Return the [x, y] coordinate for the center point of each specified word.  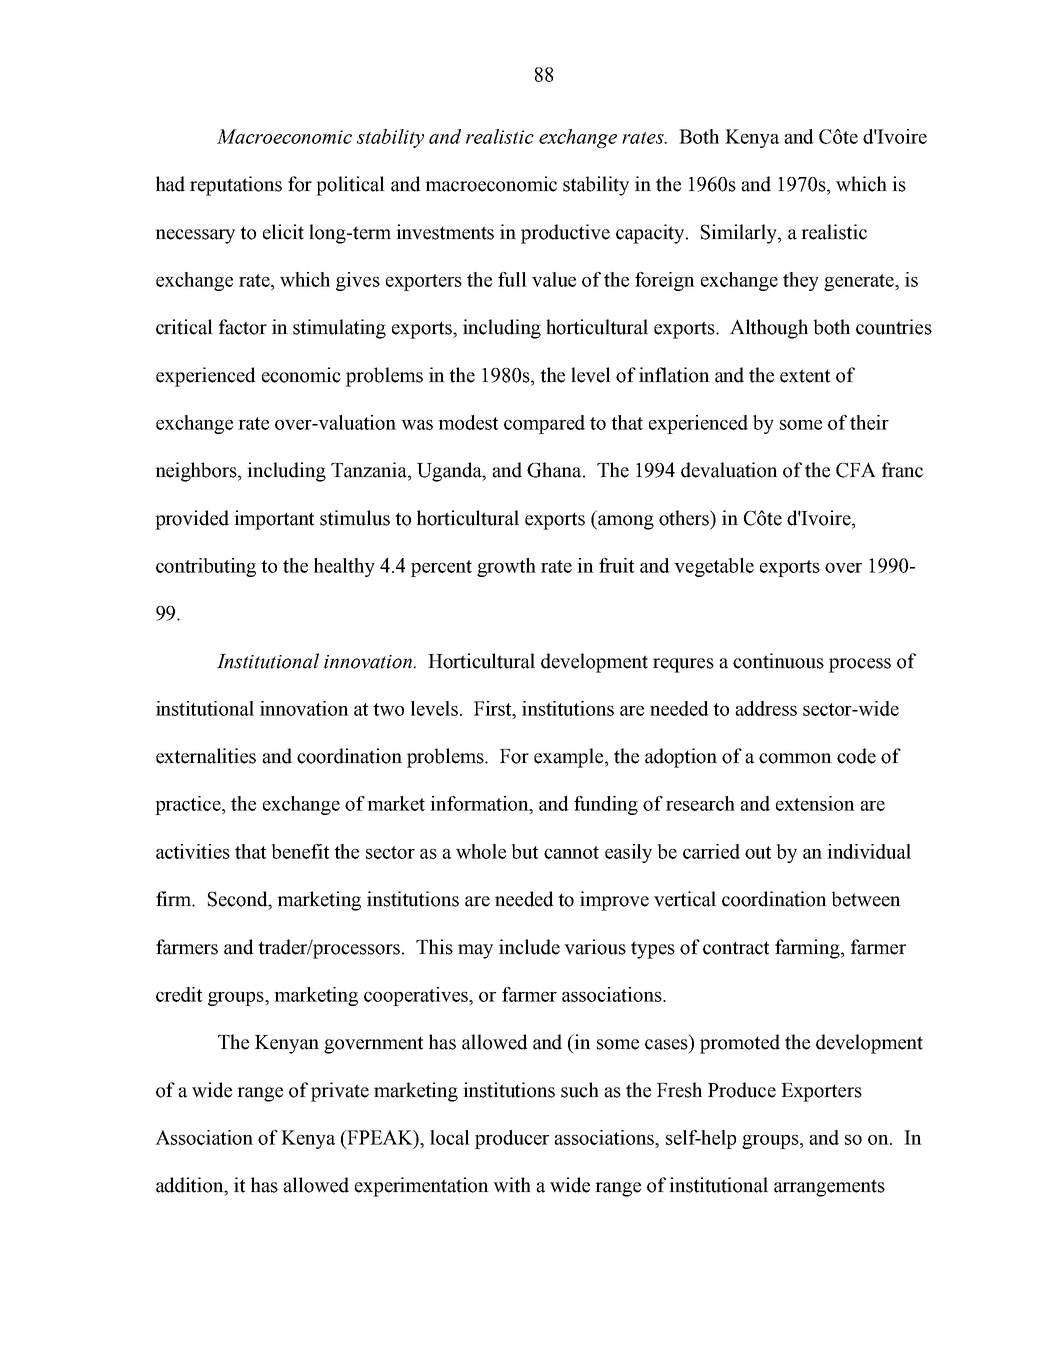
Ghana [555, 470]
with [512, 1185]
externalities [206, 756]
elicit [283, 232]
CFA [856, 470]
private [340, 1092]
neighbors [197, 472]
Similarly [740, 234]
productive [565, 234]
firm [175, 899]
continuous [778, 661]
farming [808, 949]
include [529, 947]
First [494, 708]
